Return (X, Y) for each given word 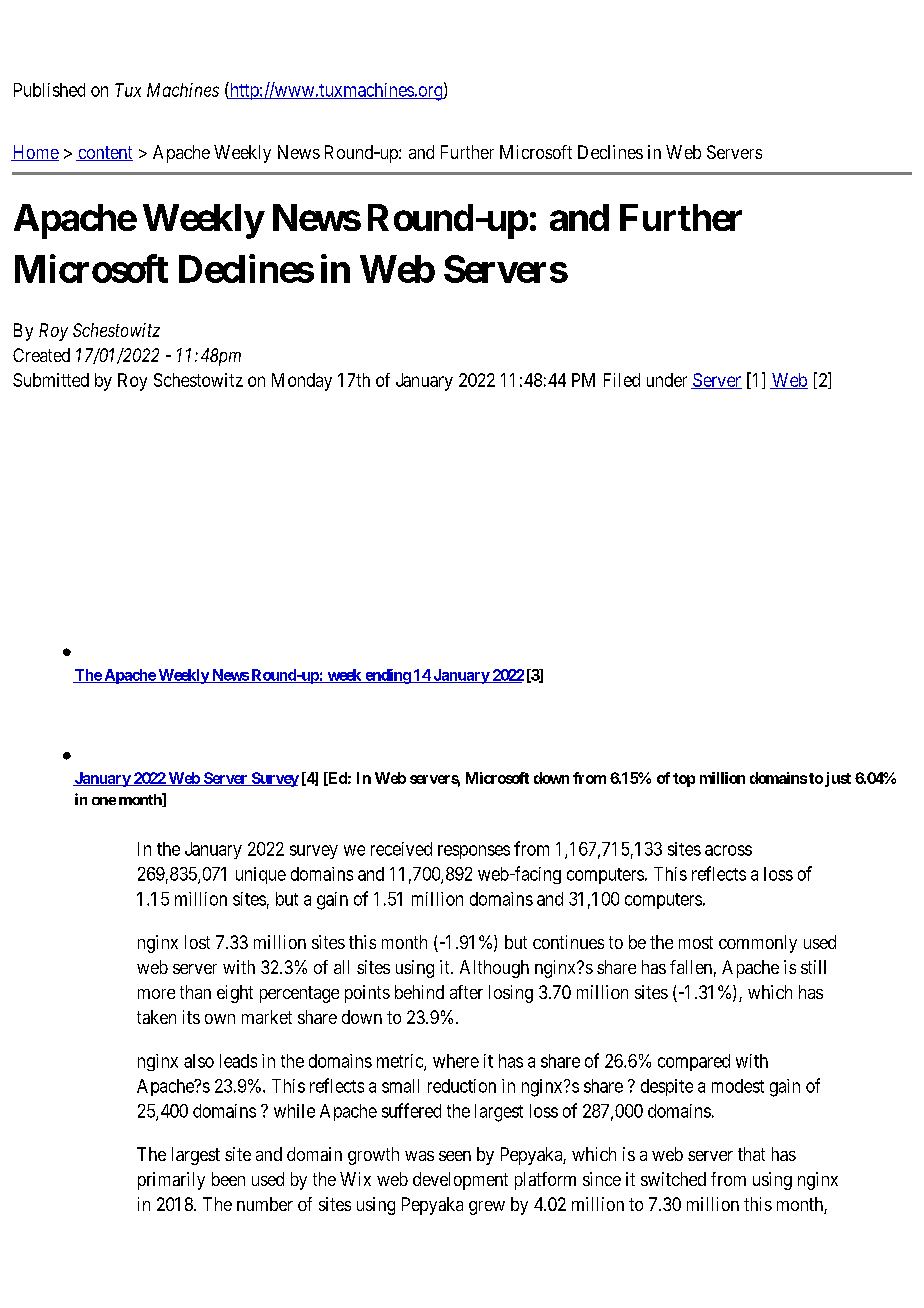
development (460, 1181)
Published (49, 90)
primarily (171, 1181)
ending (387, 676)
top (684, 780)
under (667, 380)
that (751, 1154)
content (104, 153)
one (104, 801)
